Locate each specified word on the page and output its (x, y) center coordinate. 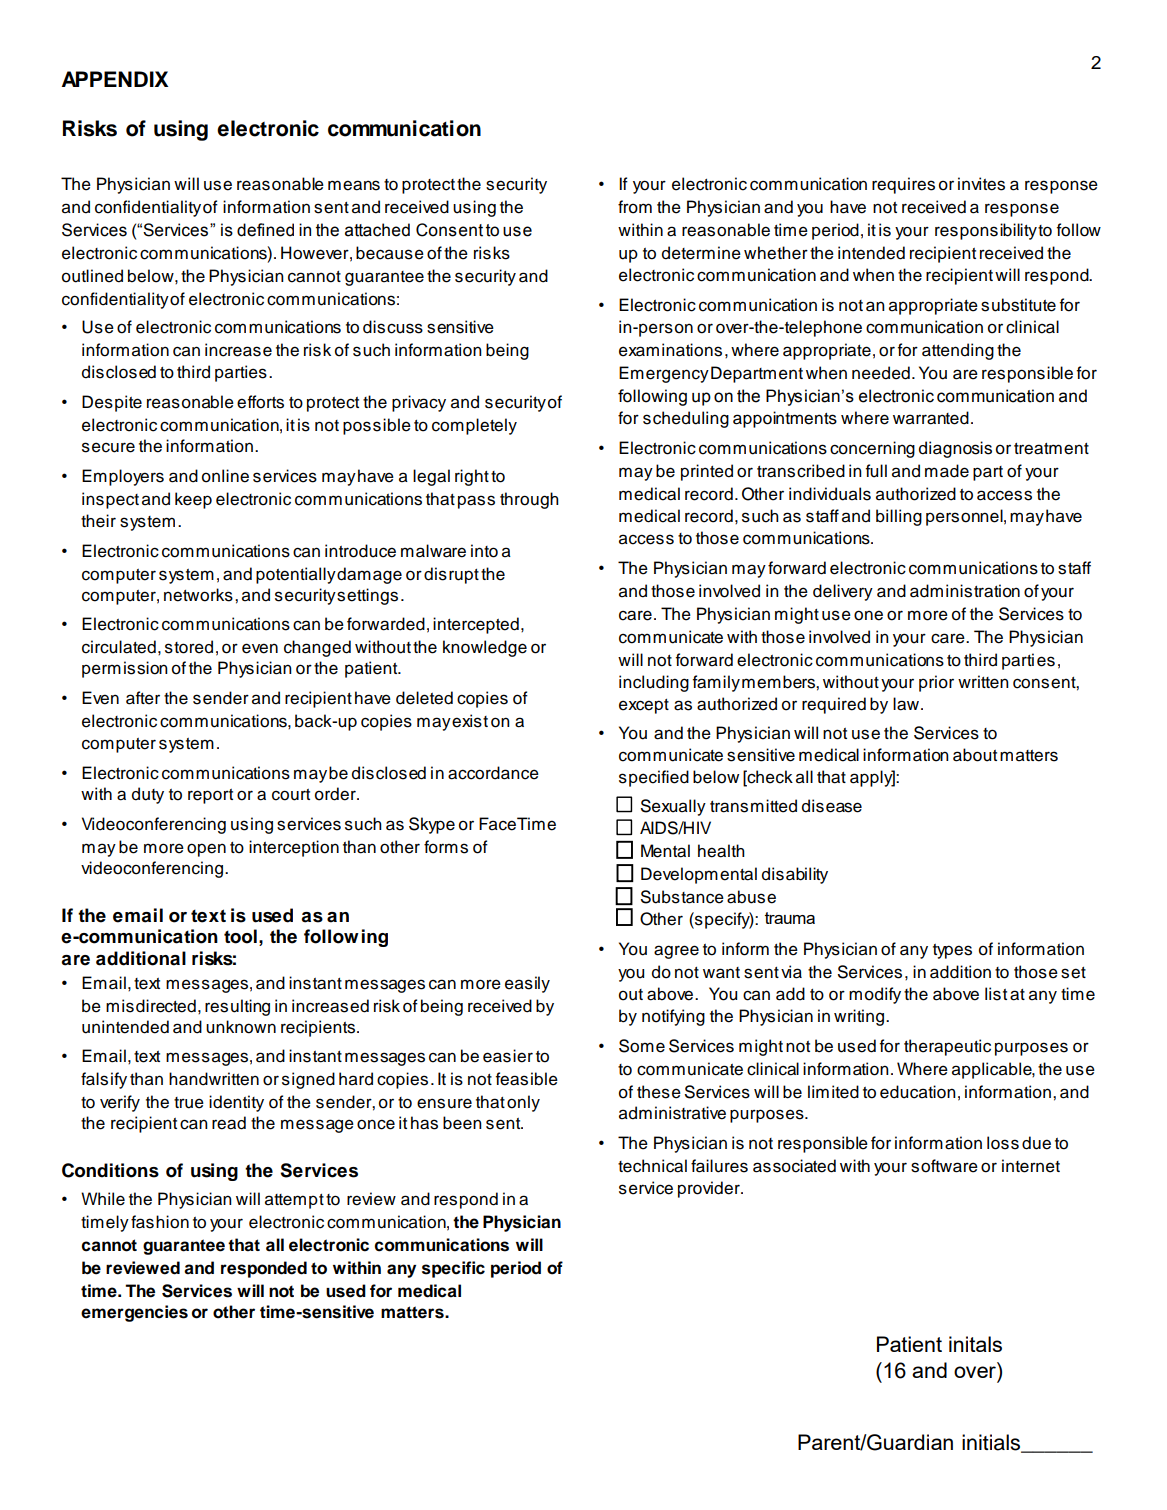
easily (527, 984)
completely (474, 426)
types (952, 951)
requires (903, 185)
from (635, 207)
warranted (931, 418)
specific (453, 1269)
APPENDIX (115, 79)
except (644, 706)
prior (936, 683)
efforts (260, 402)
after (143, 698)
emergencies (134, 1313)
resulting (237, 1007)
